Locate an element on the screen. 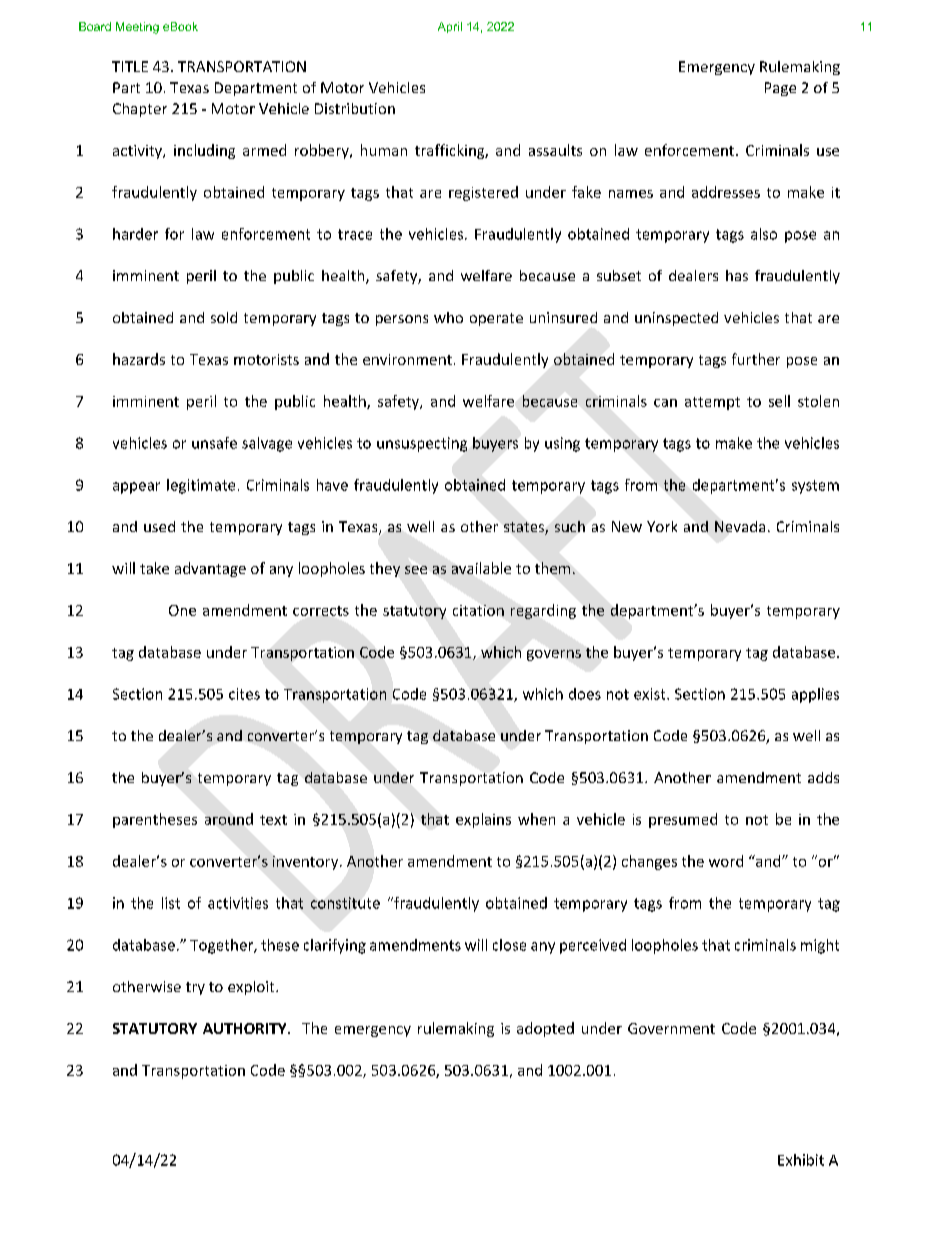  One is located at coordinates (182, 610).
